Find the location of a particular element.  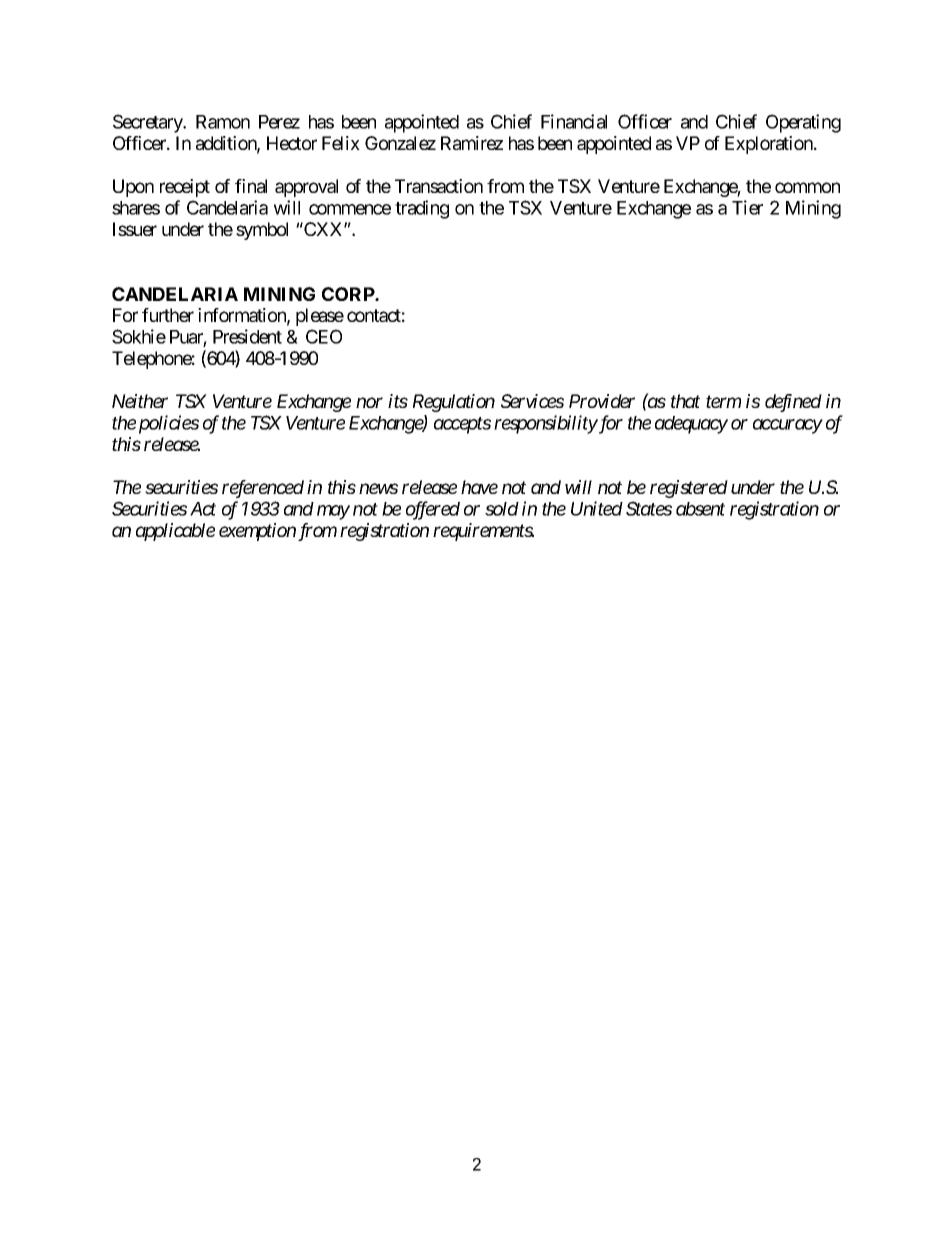

Ramon is located at coordinates (223, 122).
